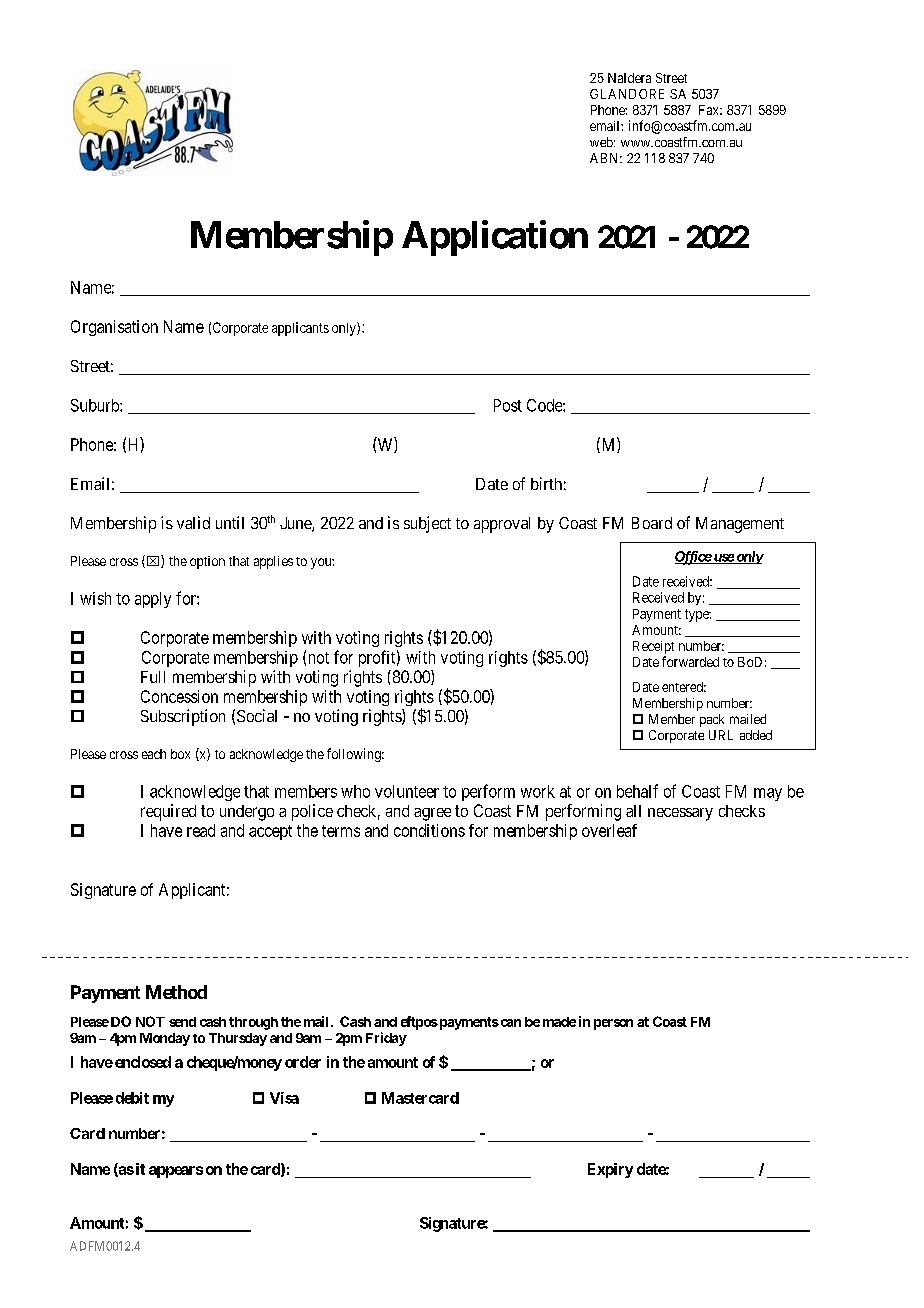  Describe the element at coordinates (712, 720) in the screenshot. I see `pack` at that location.
